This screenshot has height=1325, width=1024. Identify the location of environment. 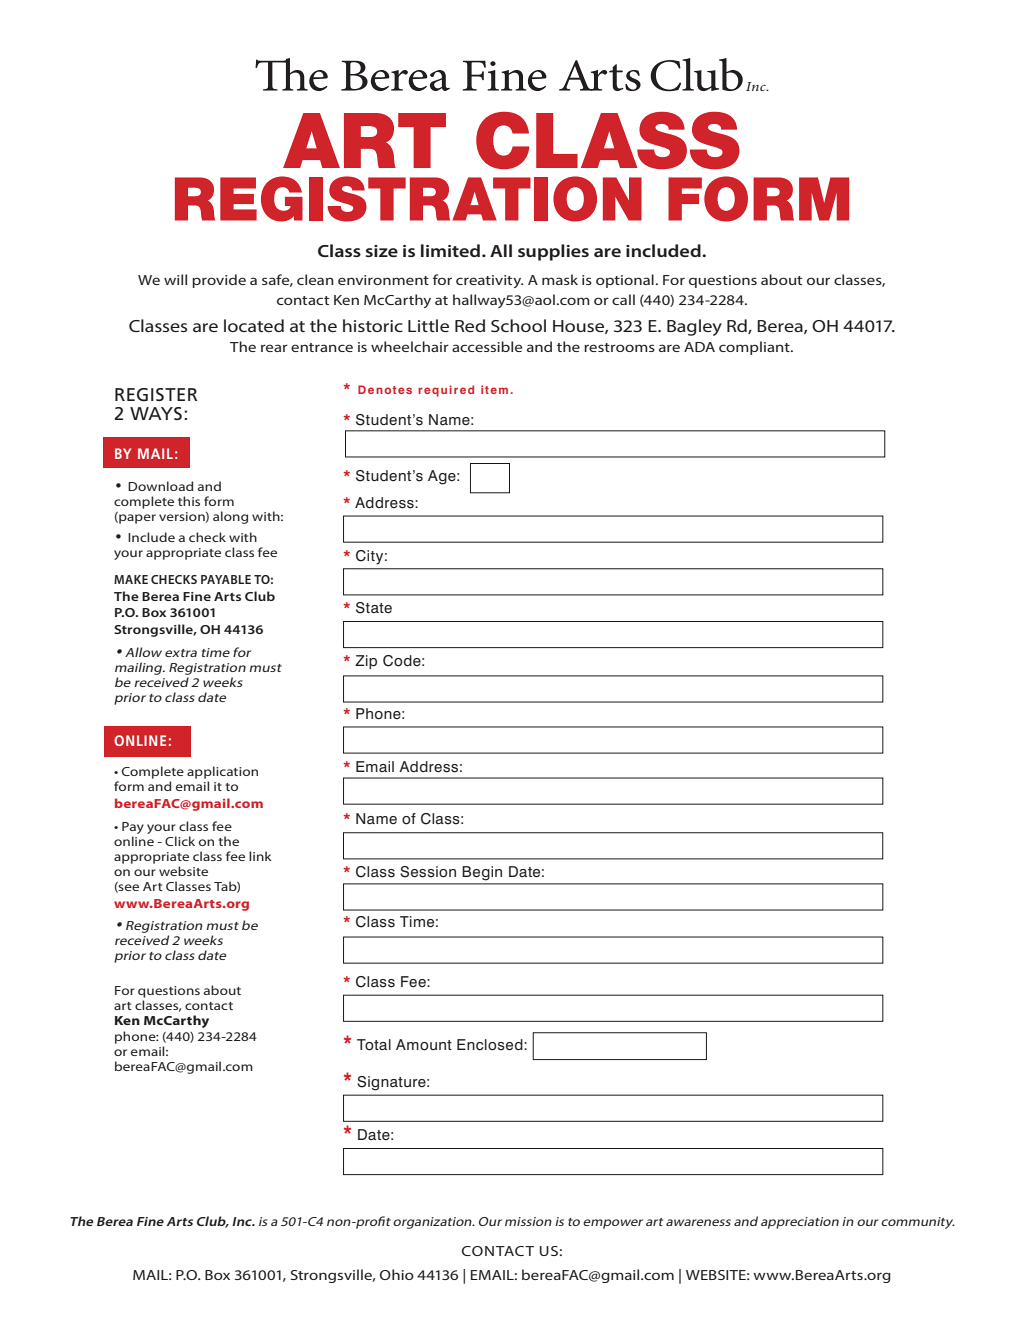
(383, 280).
